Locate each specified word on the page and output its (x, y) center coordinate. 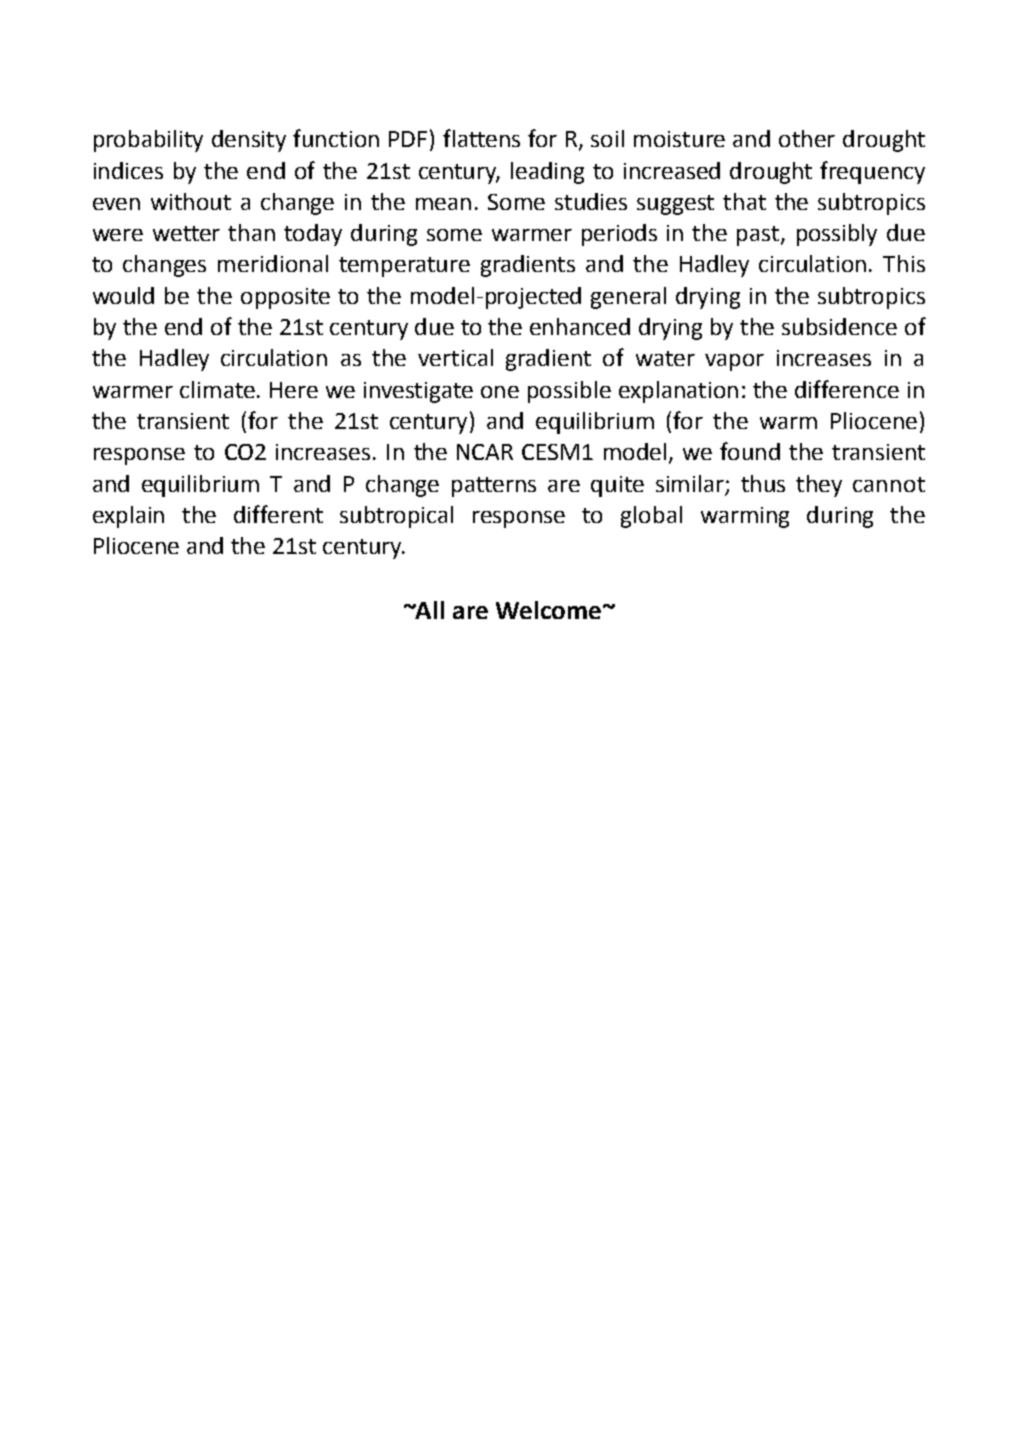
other (807, 138)
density (249, 141)
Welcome (548, 610)
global (651, 517)
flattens (481, 138)
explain (128, 517)
